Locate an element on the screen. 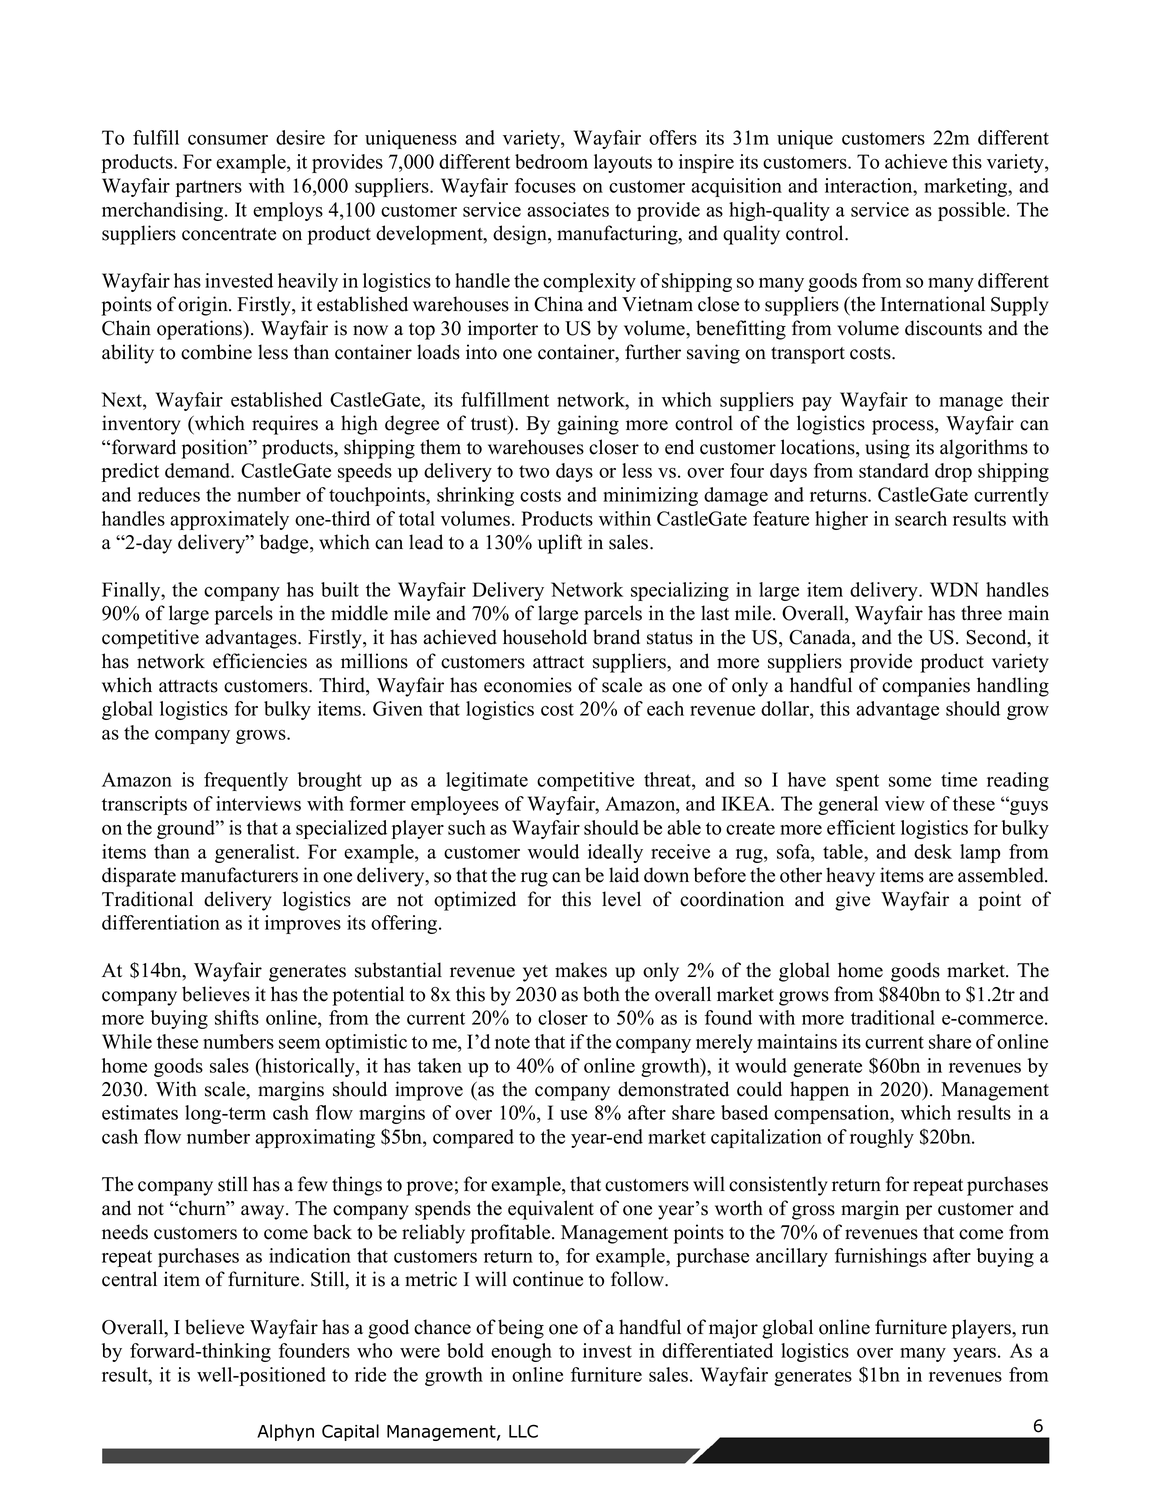 The height and width of the screenshot is (1489, 1150). ride is located at coordinates (370, 1374).
